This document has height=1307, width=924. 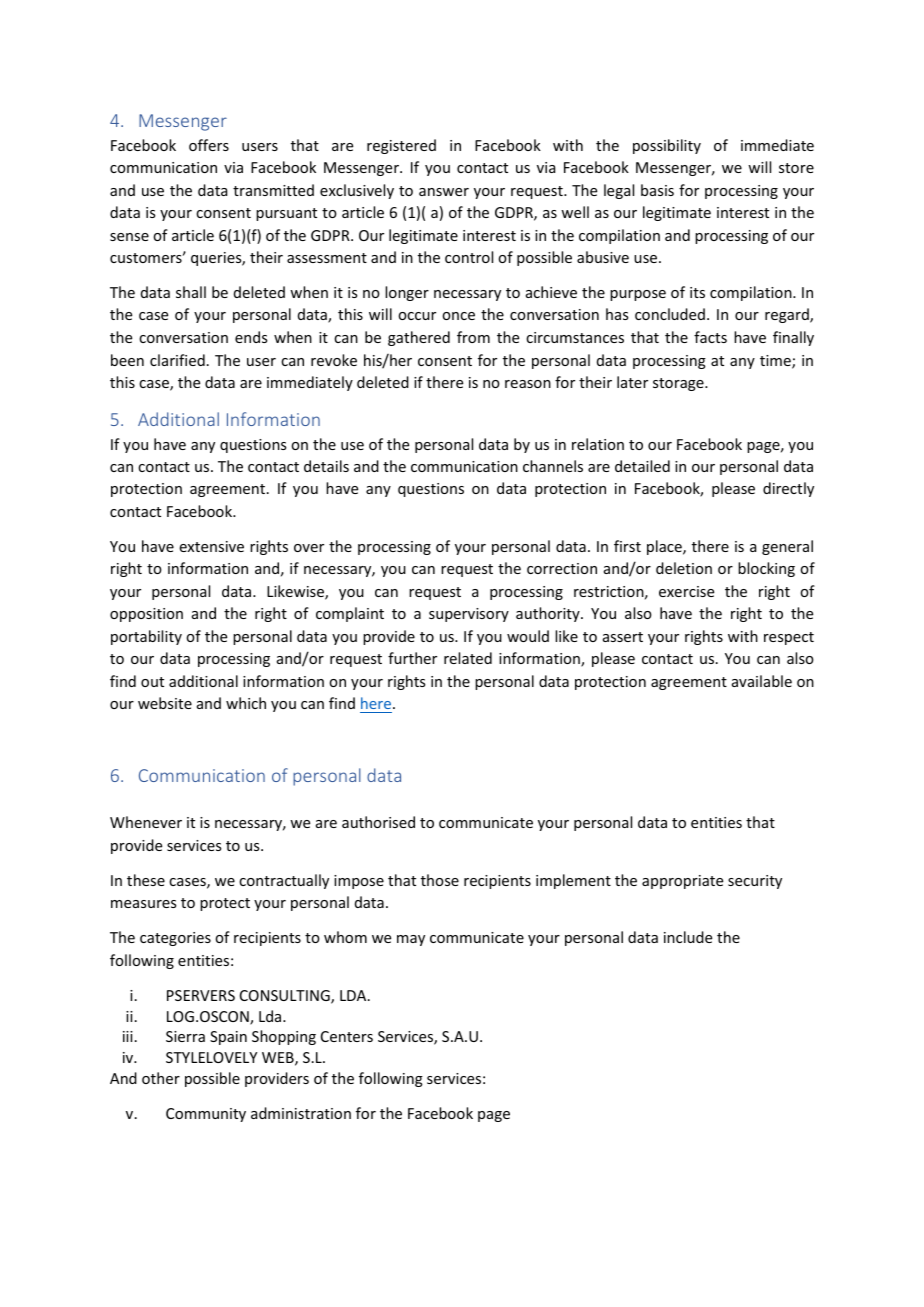 I want to click on offers, so click(x=209, y=145).
